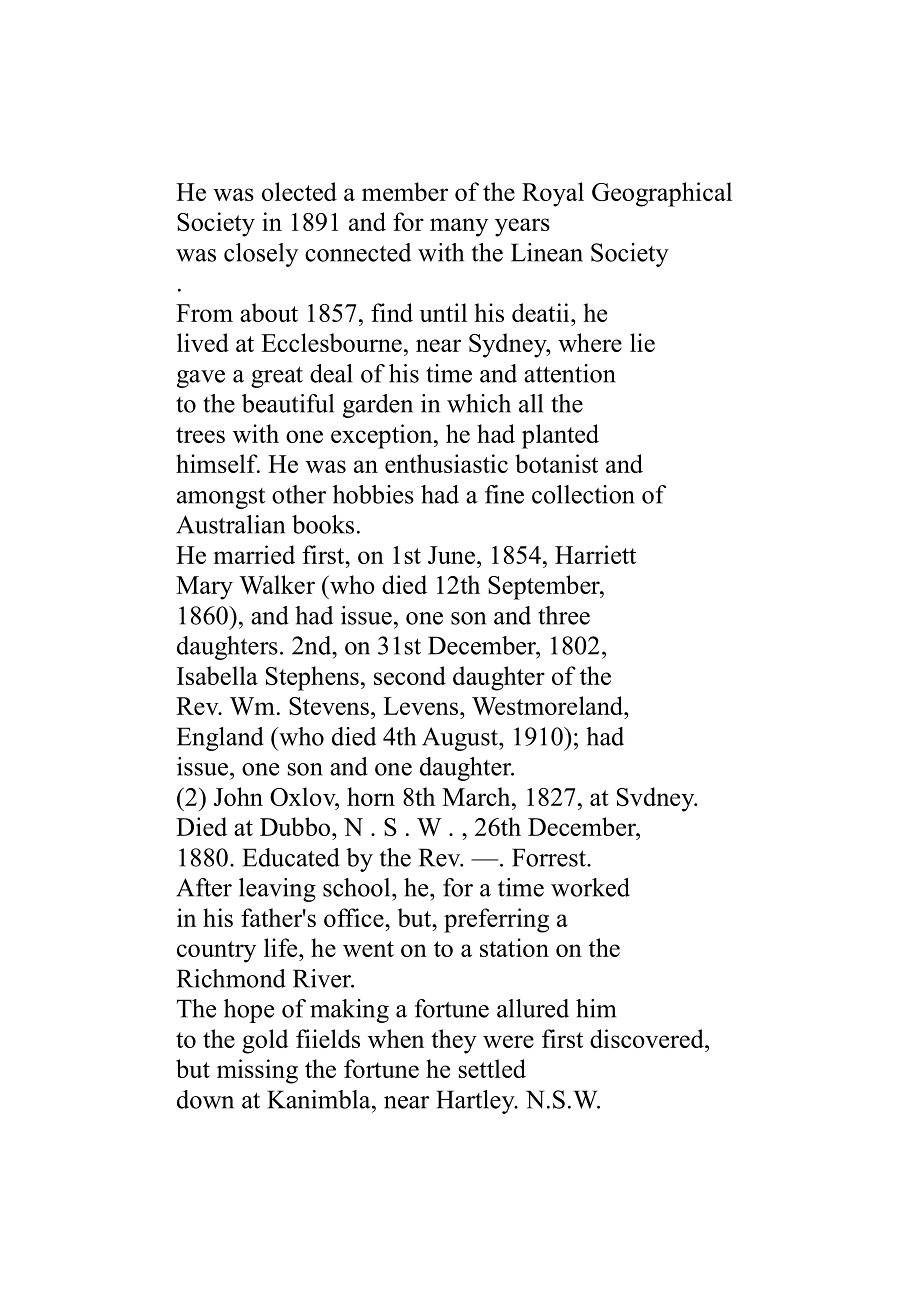 This page has width=924, height=1303. What do you see at coordinates (583, 494) in the page?
I see `collection` at bounding box center [583, 494].
